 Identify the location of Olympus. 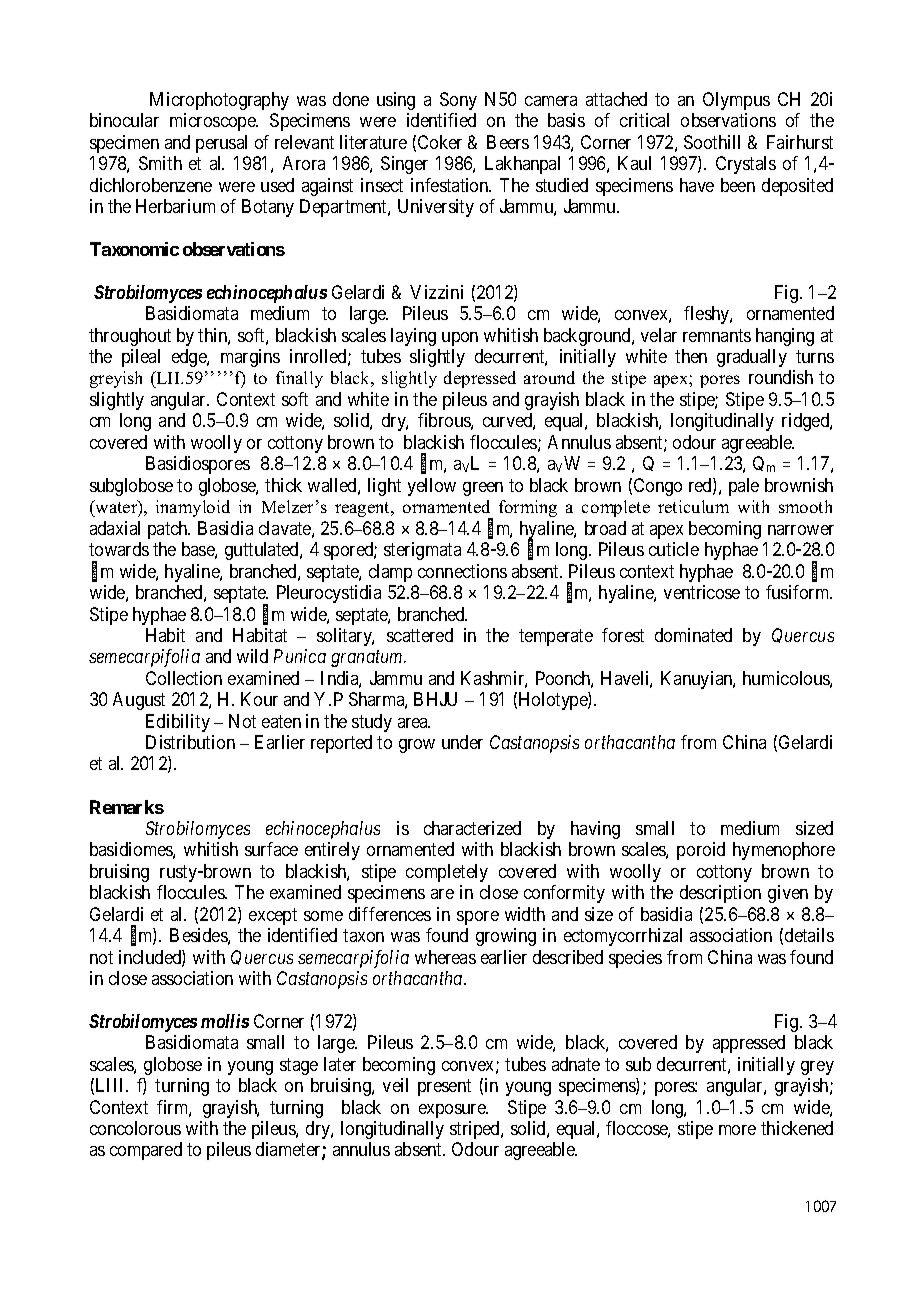
(736, 101).
